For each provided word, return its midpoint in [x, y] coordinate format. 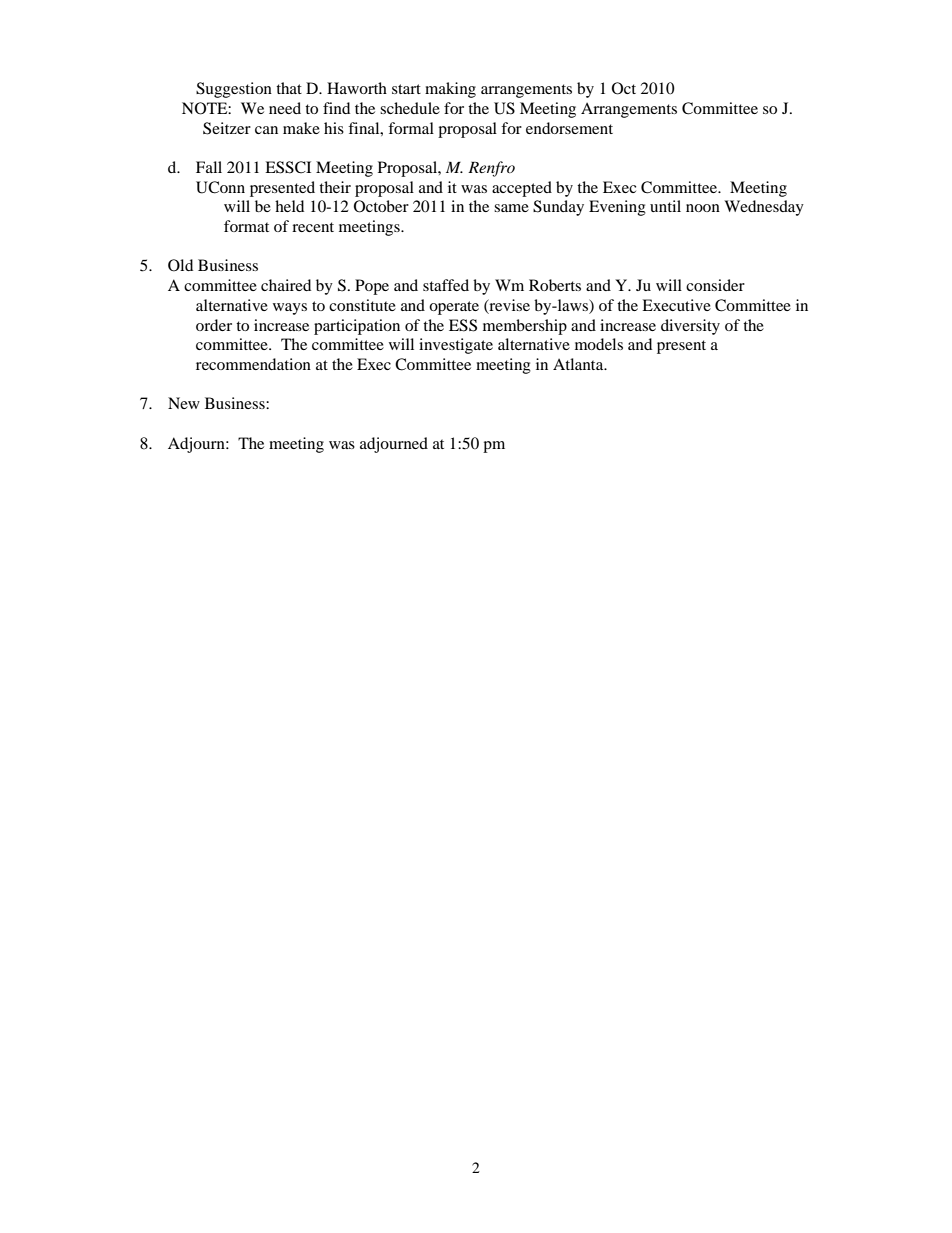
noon [703, 208]
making [450, 90]
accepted [522, 189]
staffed [446, 285]
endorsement [569, 128]
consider [715, 285]
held [289, 206]
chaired [286, 285]
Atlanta [579, 364]
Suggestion [234, 90]
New [184, 403]
